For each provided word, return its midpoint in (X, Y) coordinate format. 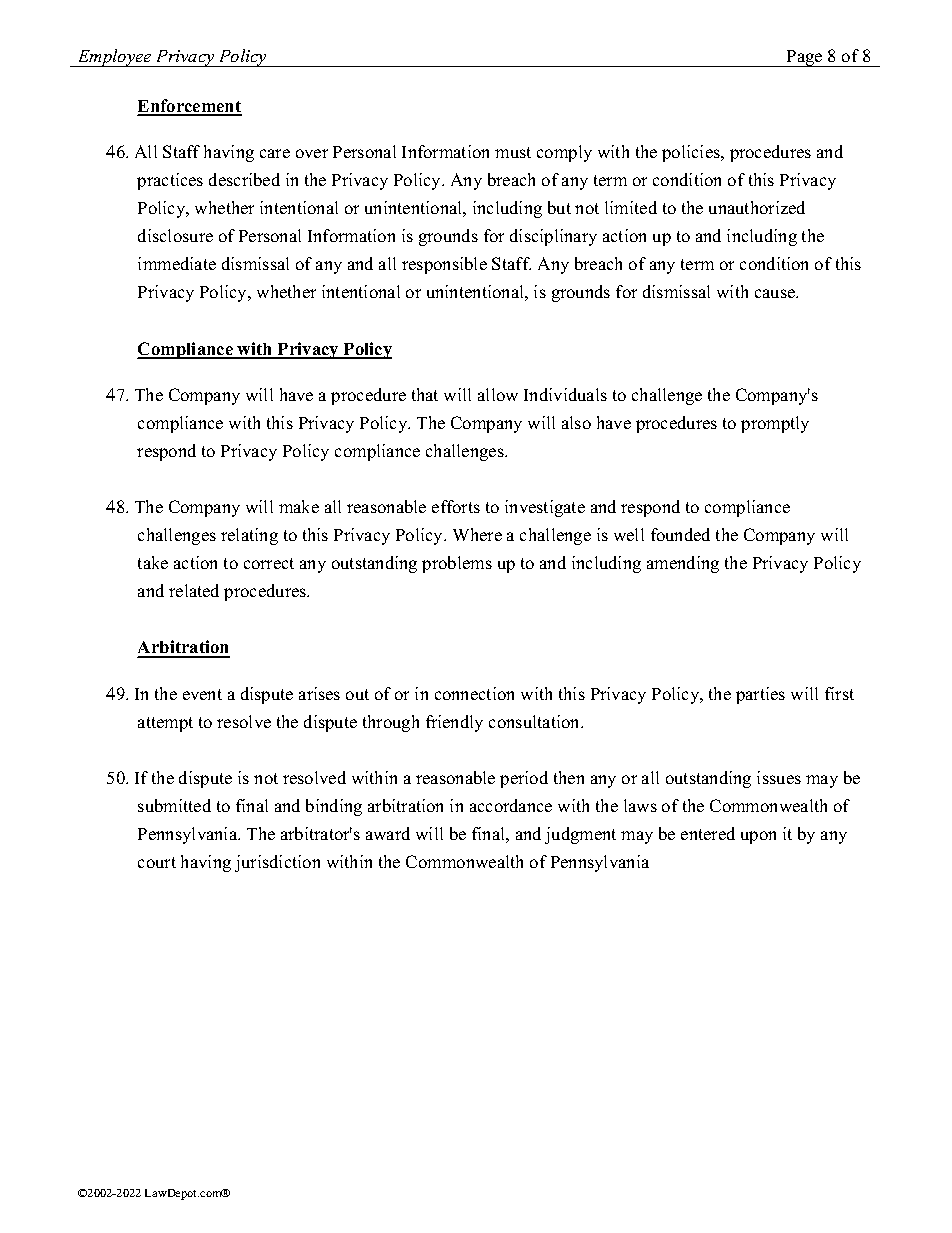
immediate (177, 263)
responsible (444, 265)
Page (805, 58)
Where (477, 534)
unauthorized (757, 207)
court (157, 862)
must (513, 152)
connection (474, 693)
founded (680, 534)
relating (249, 536)
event (202, 694)
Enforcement (190, 107)
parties (760, 695)
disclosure (175, 235)
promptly (775, 424)
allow (498, 394)
